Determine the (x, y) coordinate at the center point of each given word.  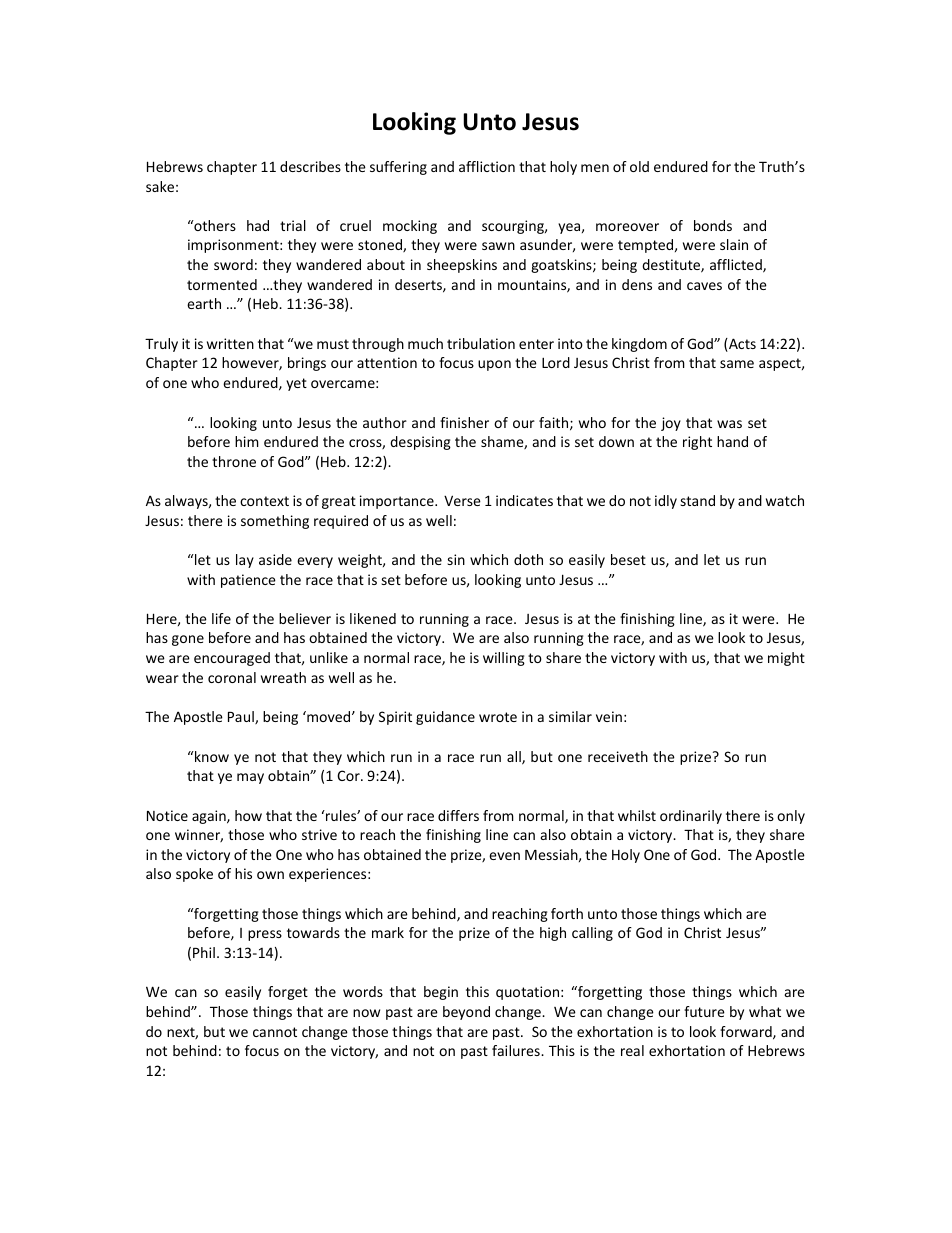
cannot (275, 1032)
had (258, 225)
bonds (713, 225)
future (704, 1011)
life (221, 618)
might (786, 659)
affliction (487, 166)
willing (504, 659)
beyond (466, 1013)
